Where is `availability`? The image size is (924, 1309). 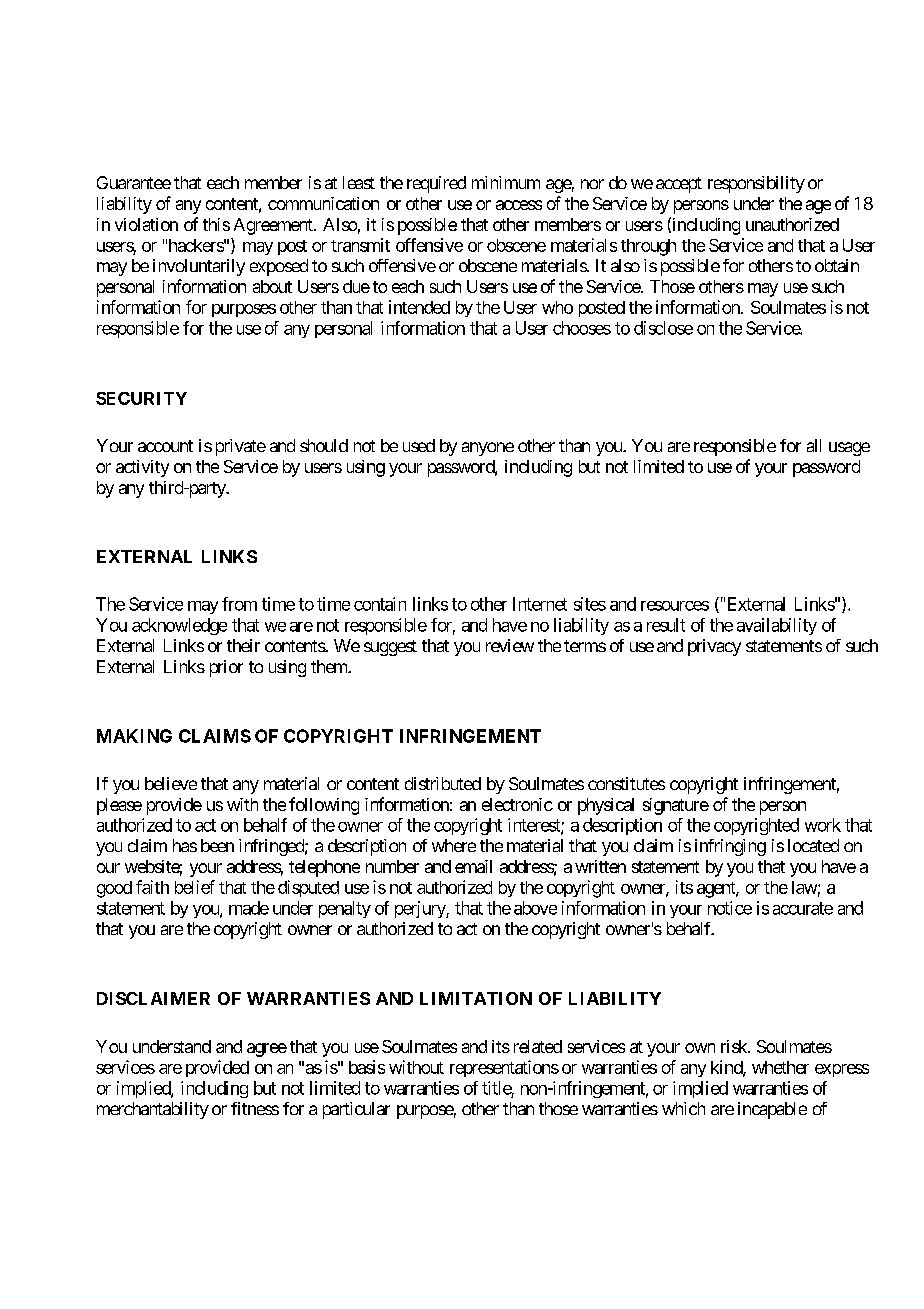
availability is located at coordinates (777, 626).
